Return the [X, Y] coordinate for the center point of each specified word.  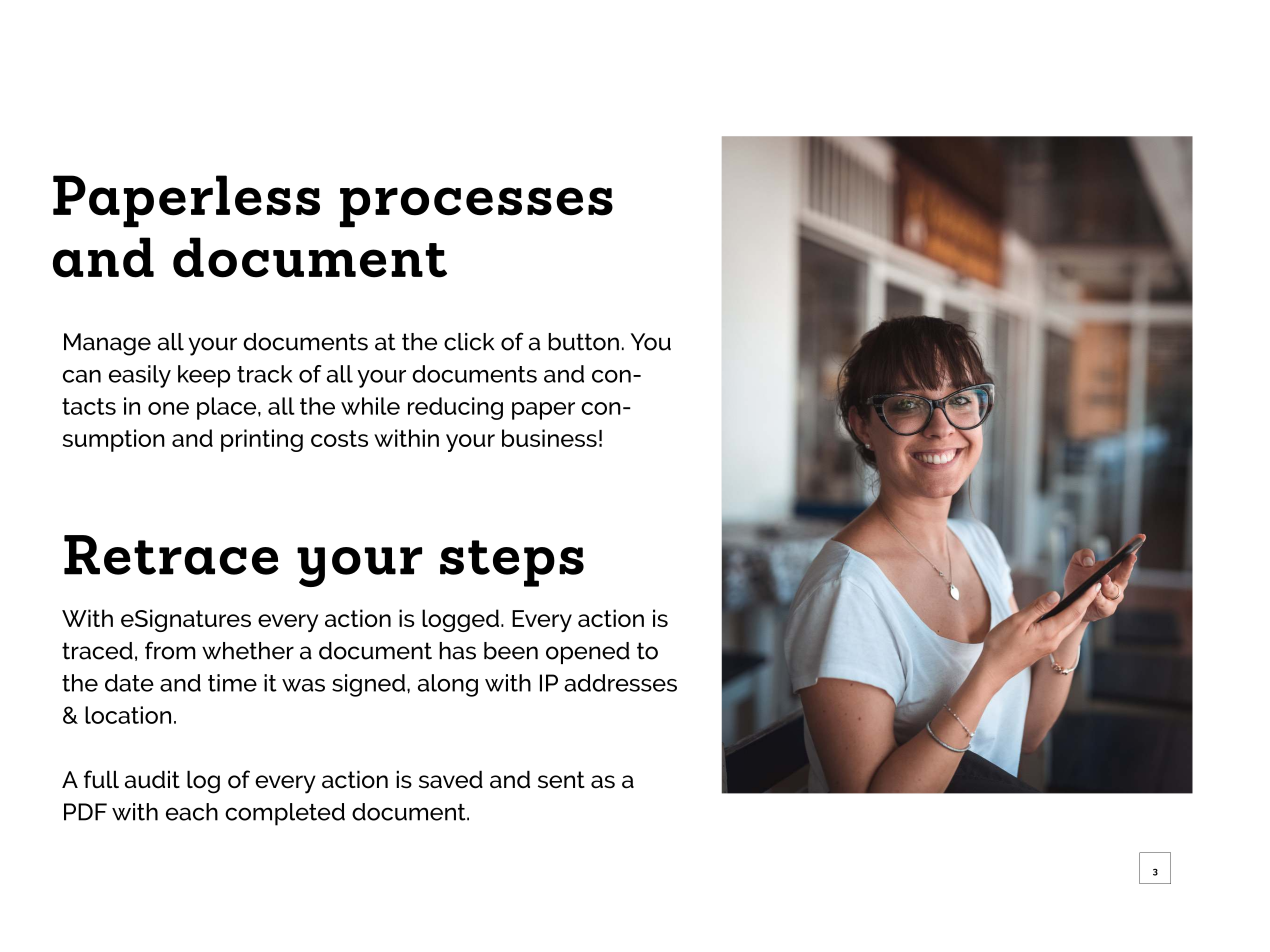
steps [512, 563]
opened [588, 653]
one [168, 408]
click [469, 342]
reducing [455, 408]
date [129, 683]
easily [140, 376]
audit [152, 779]
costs [339, 438]
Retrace [171, 555]
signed [368, 685]
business [549, 438]
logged [460, 620]
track [264, 374]
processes [476, 207]
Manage [107, 344]
